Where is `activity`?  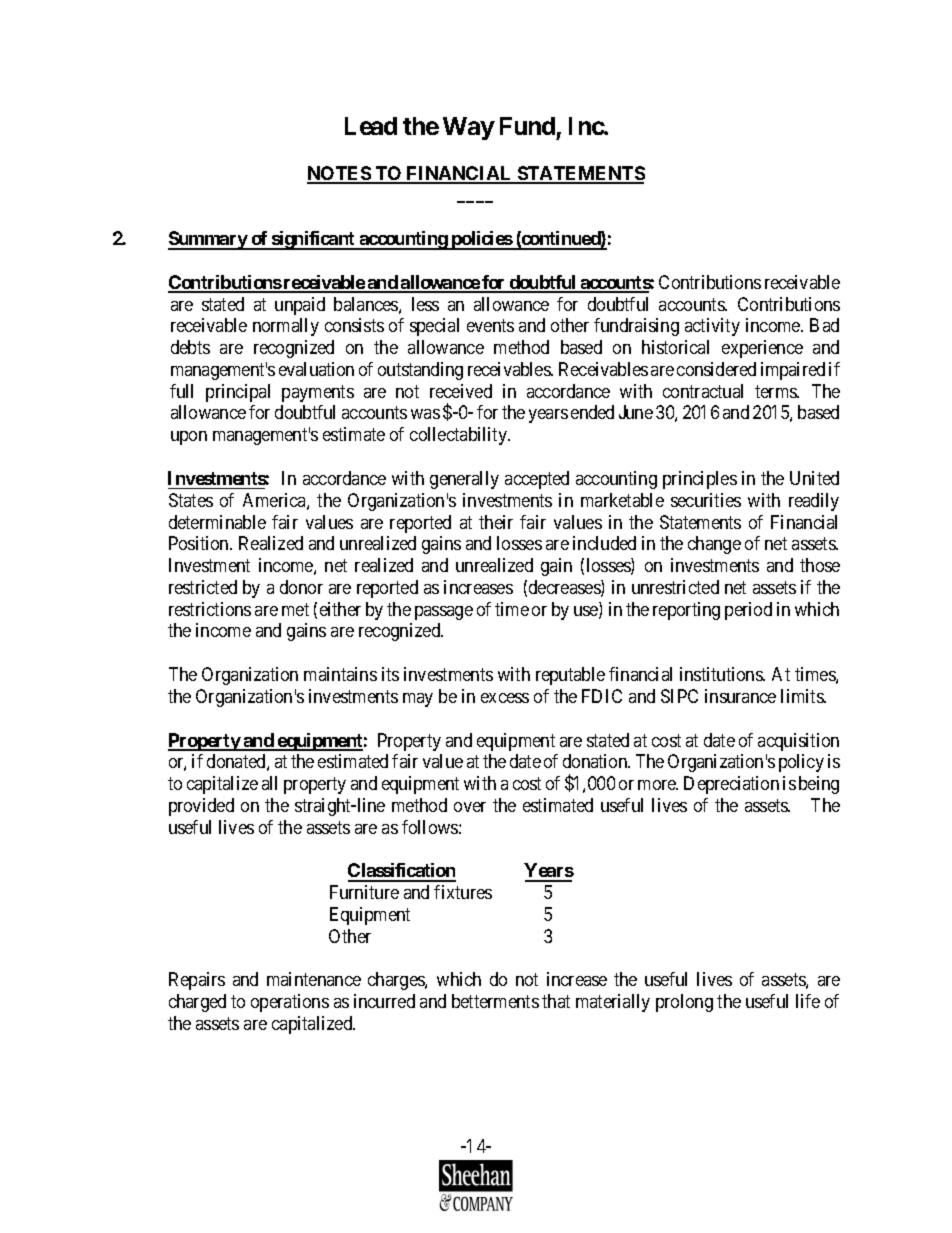
activity is located at coordinates (712, 327).
